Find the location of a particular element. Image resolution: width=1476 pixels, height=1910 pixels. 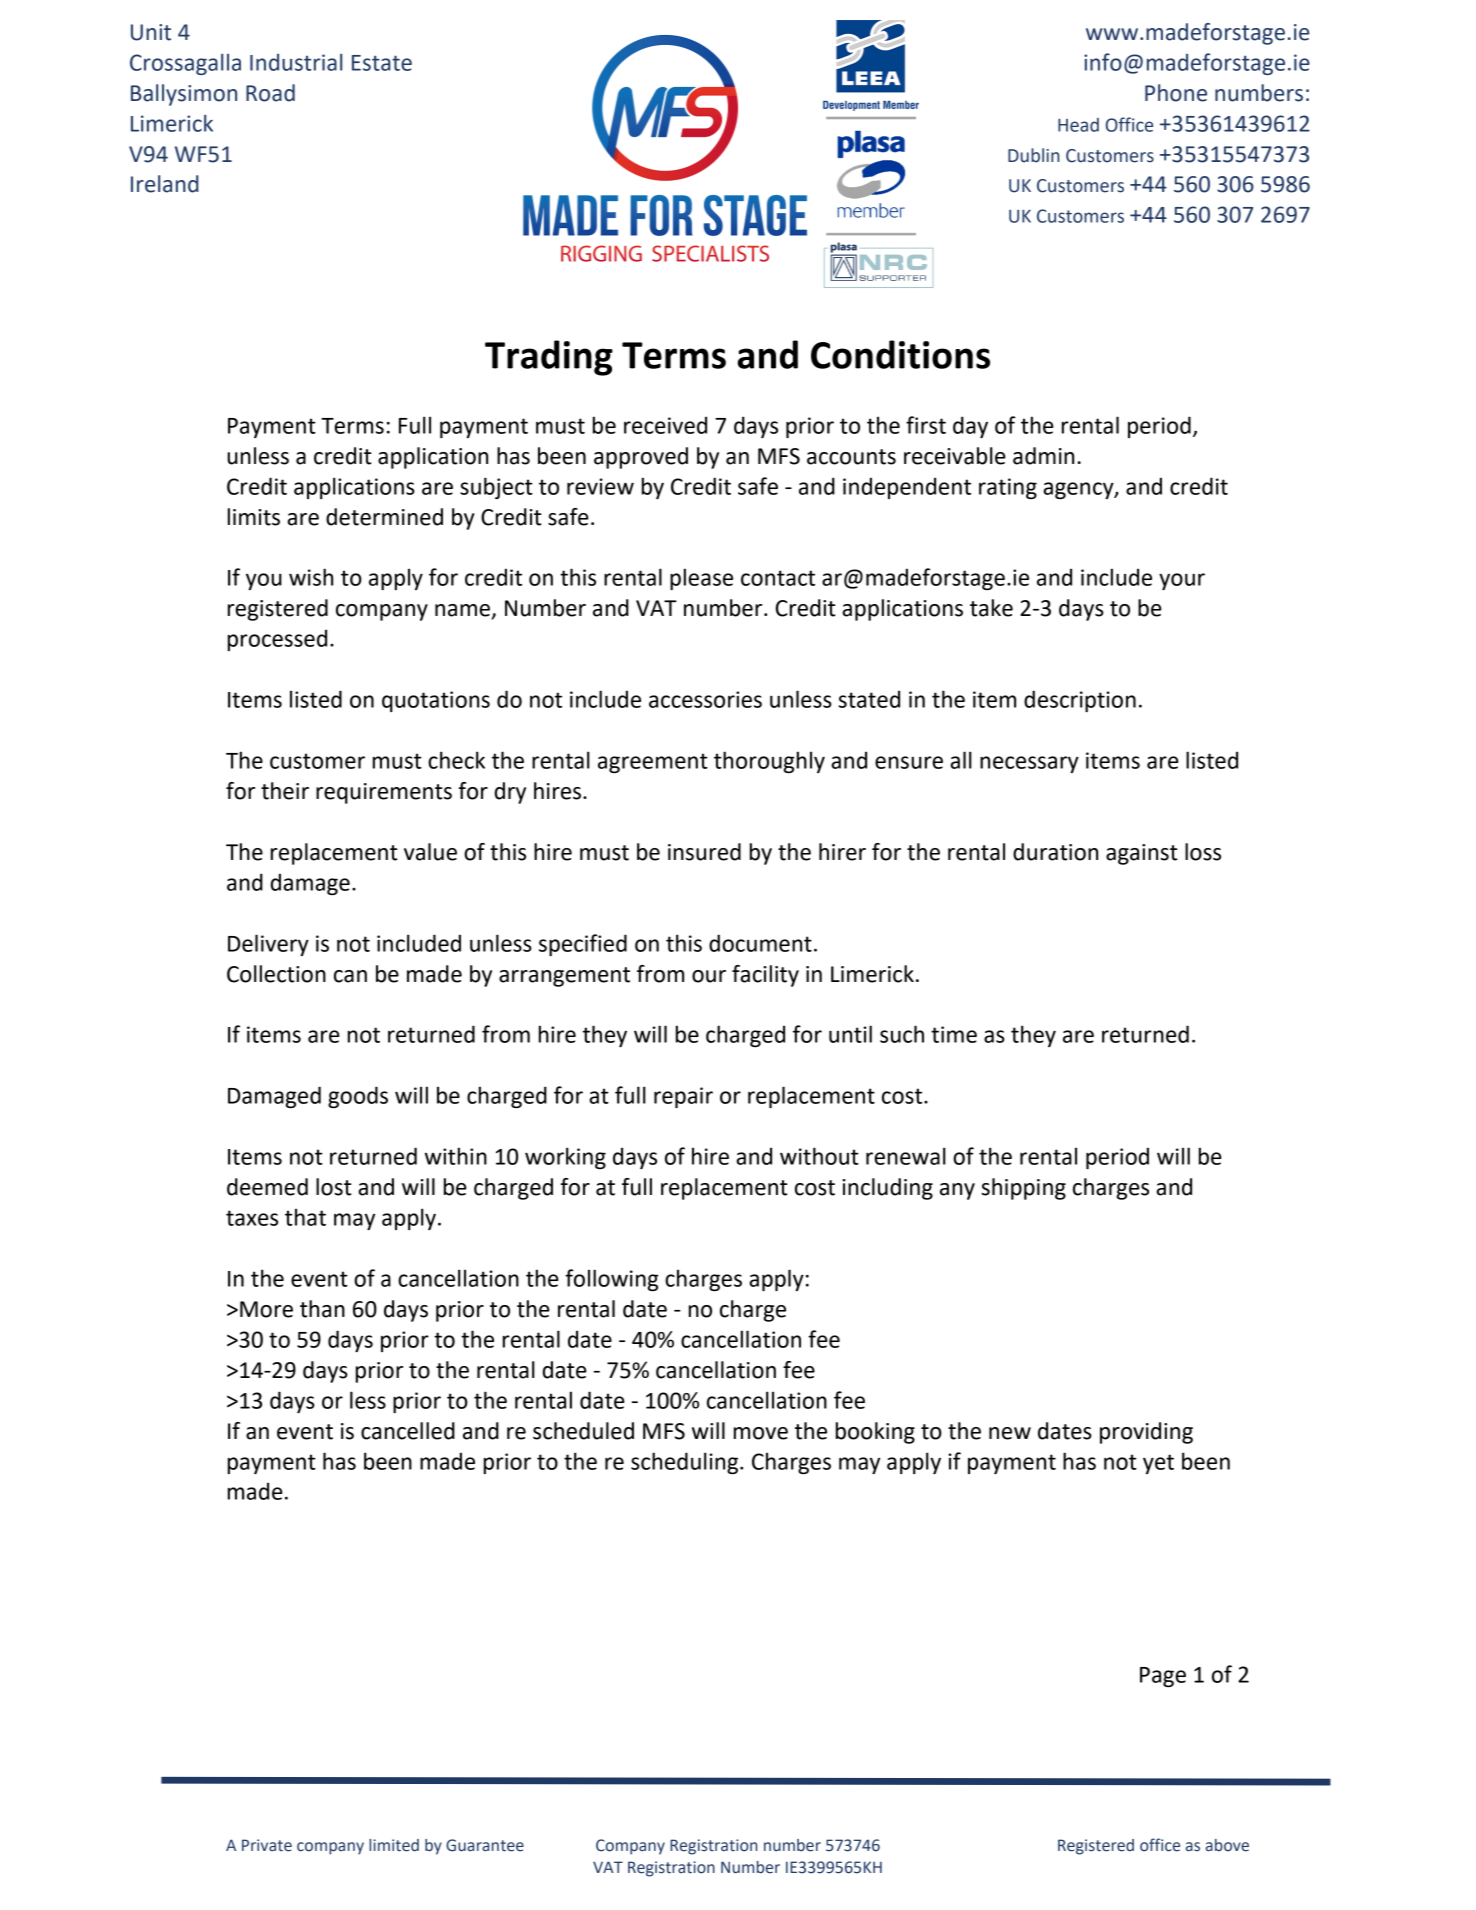

Delivery is located at coordinates (268, 945).
